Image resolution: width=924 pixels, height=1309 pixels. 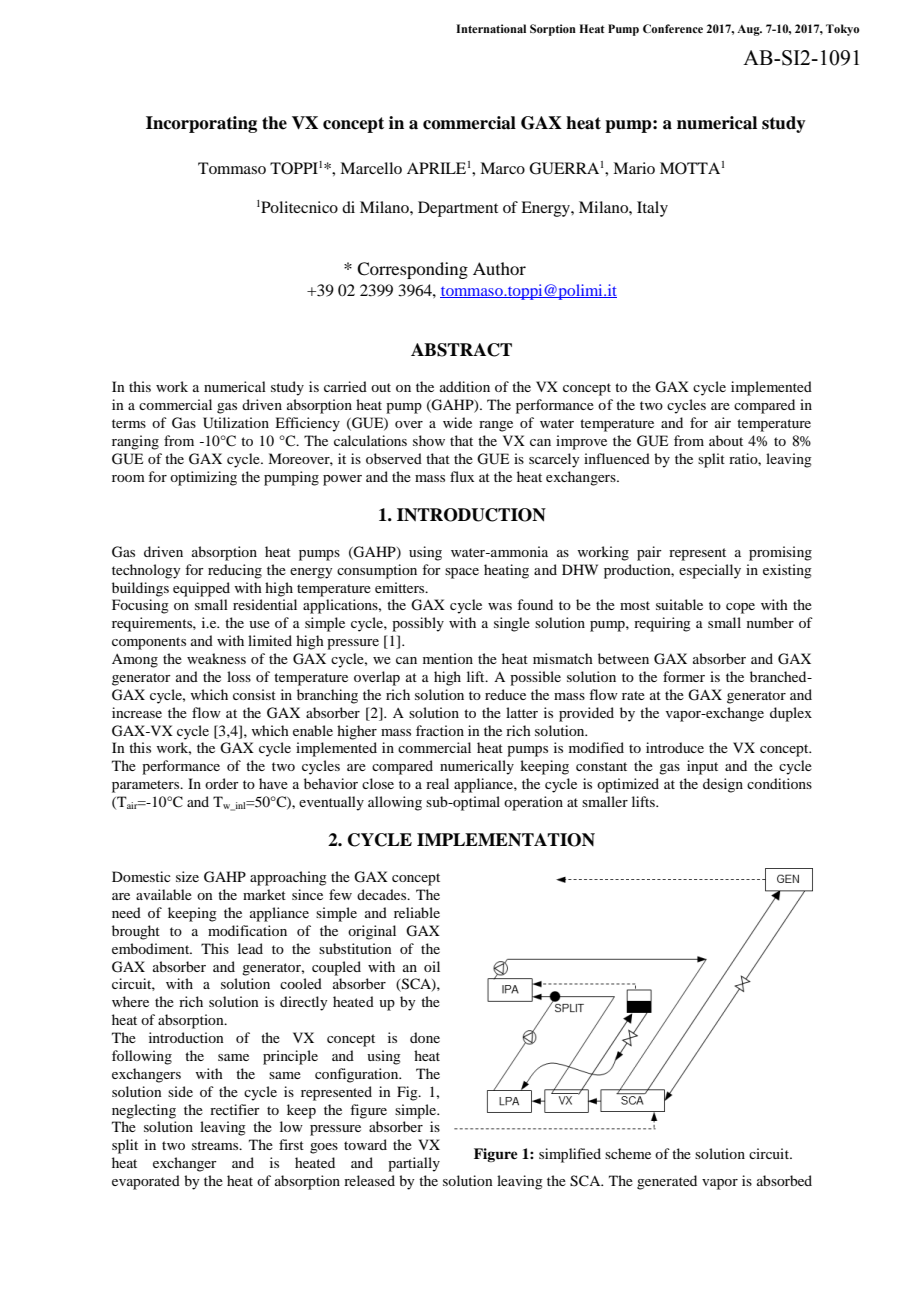 What do you see at coordinates (201, 124) in the screenshot?
I see `Incorporating` at bounding box center [201, 124].
